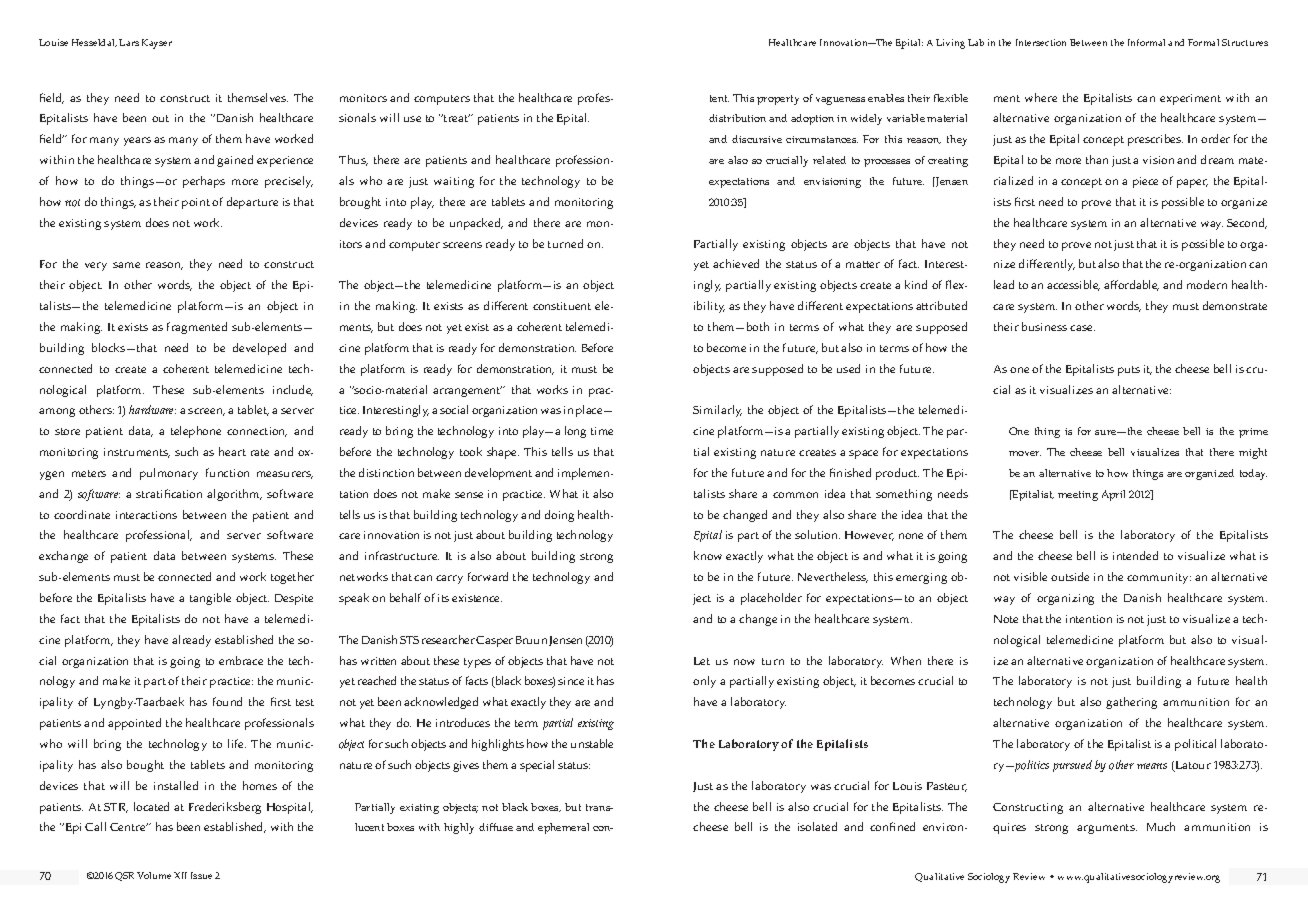 The height and width of the screenshot is (924, 1308). I want to click on property, so click(778, 100).
